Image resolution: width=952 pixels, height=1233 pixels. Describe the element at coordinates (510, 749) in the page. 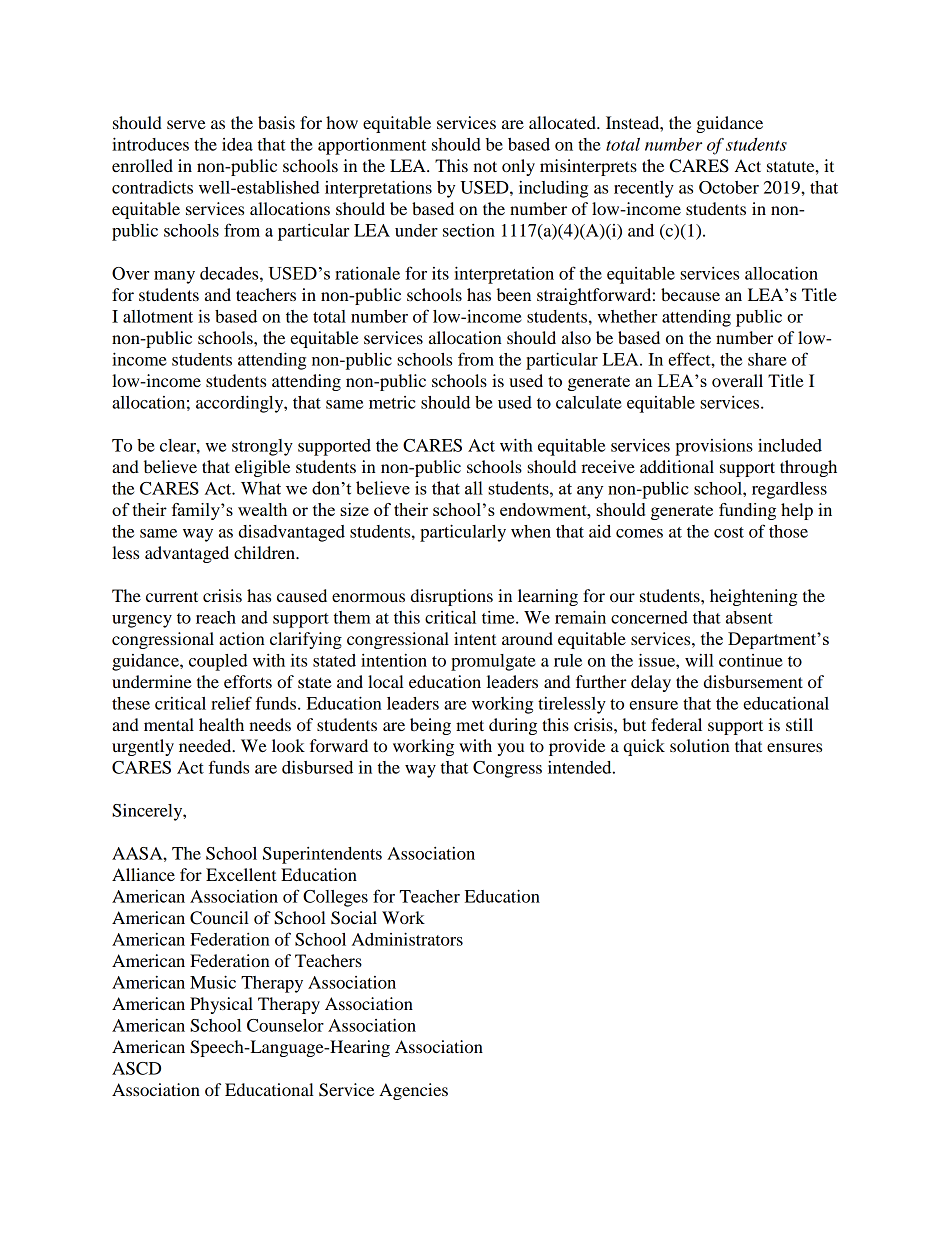

I see `you` at that location.
